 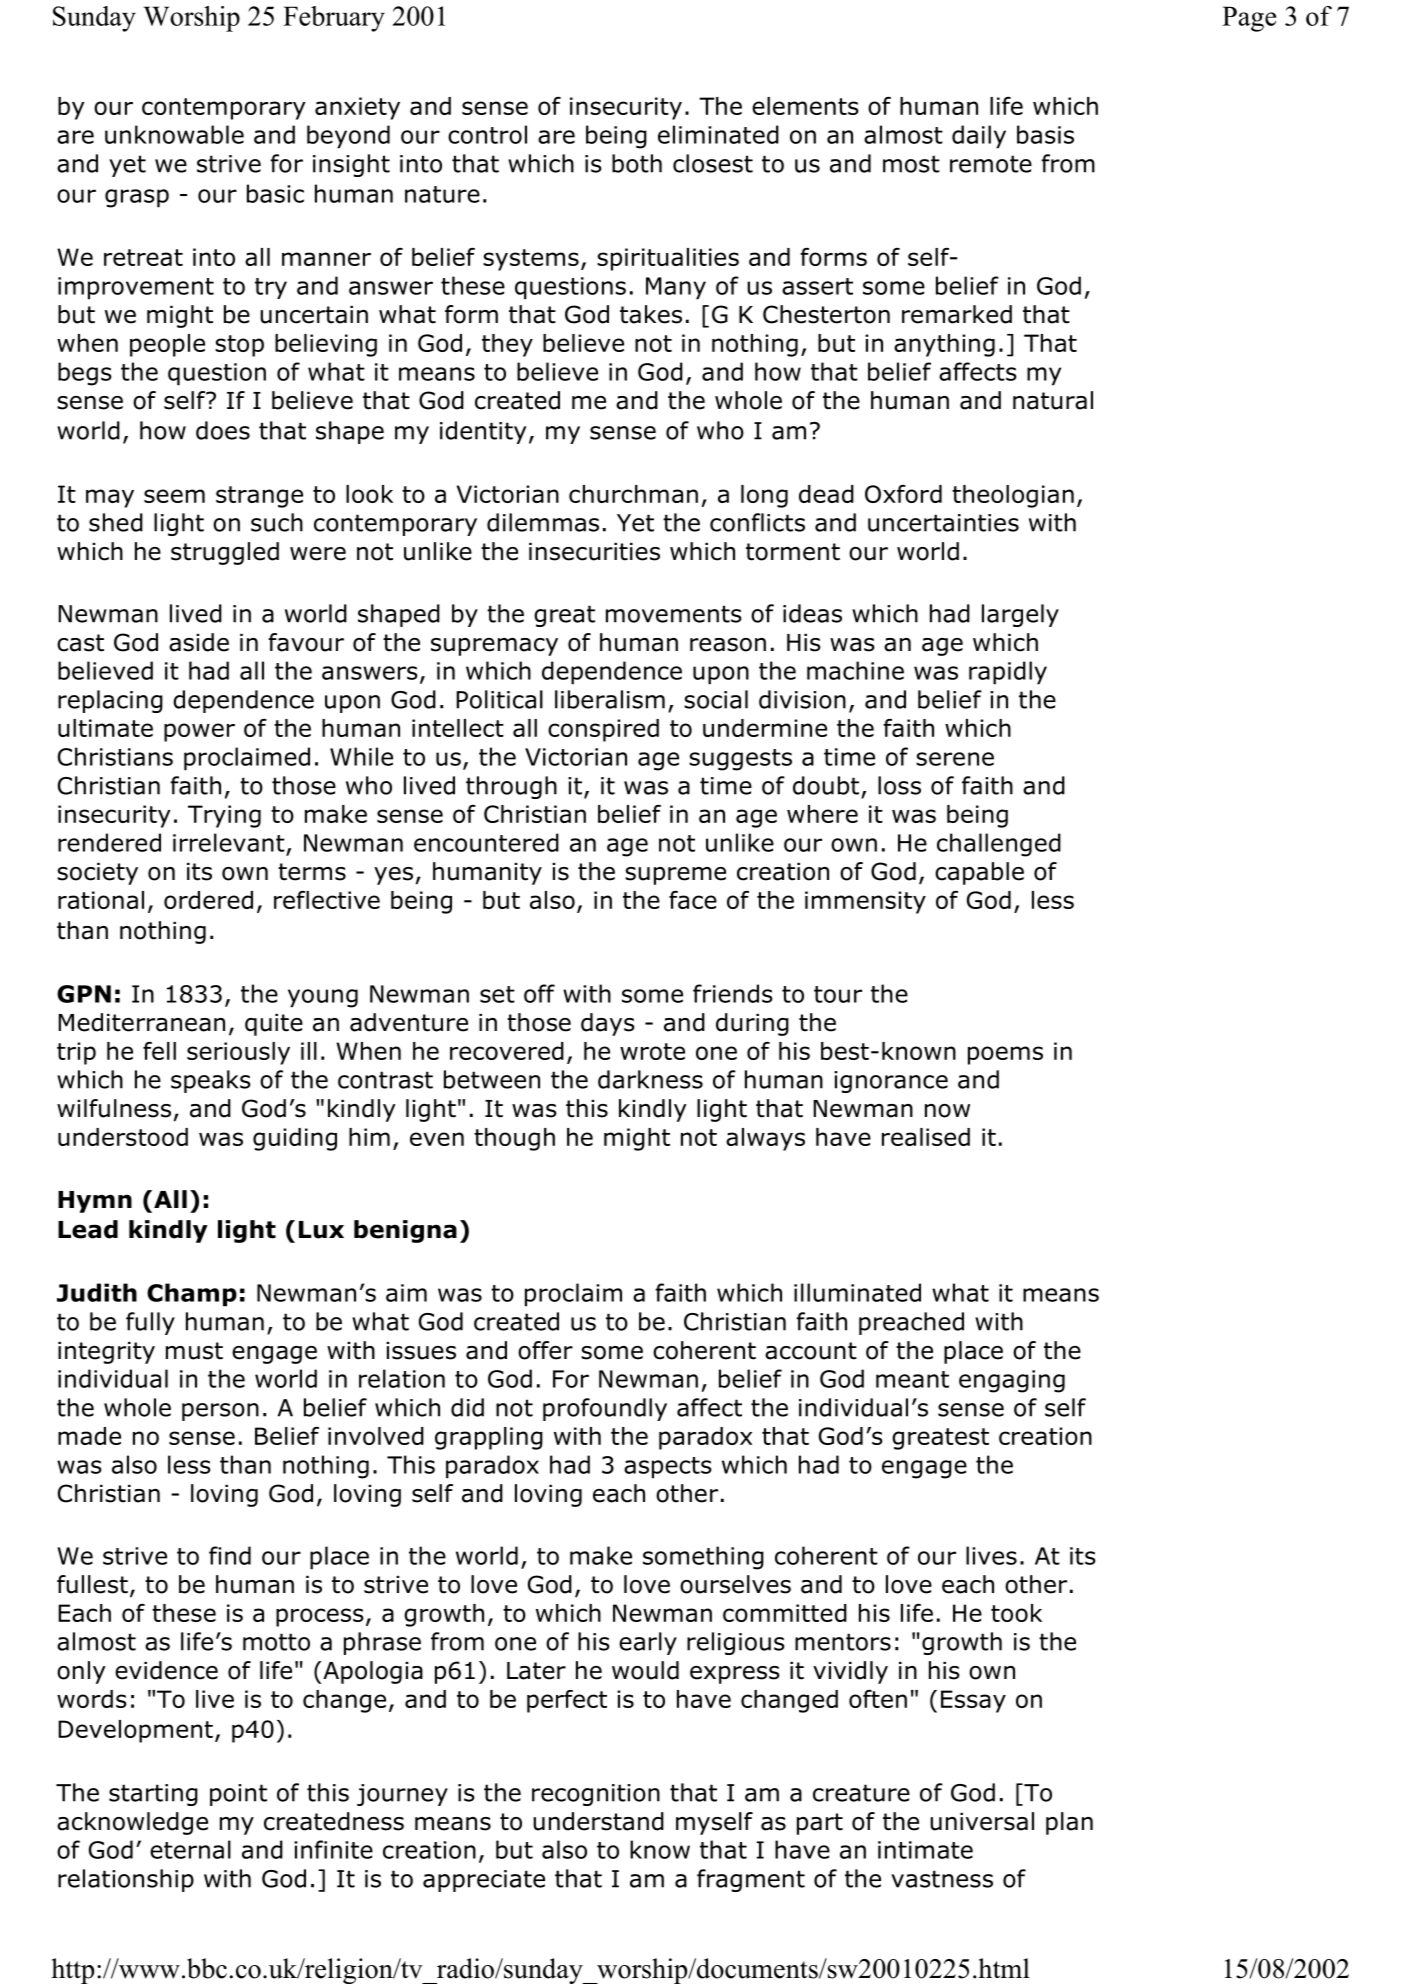 I want to click on ordered, so click(x=208, y=900).
